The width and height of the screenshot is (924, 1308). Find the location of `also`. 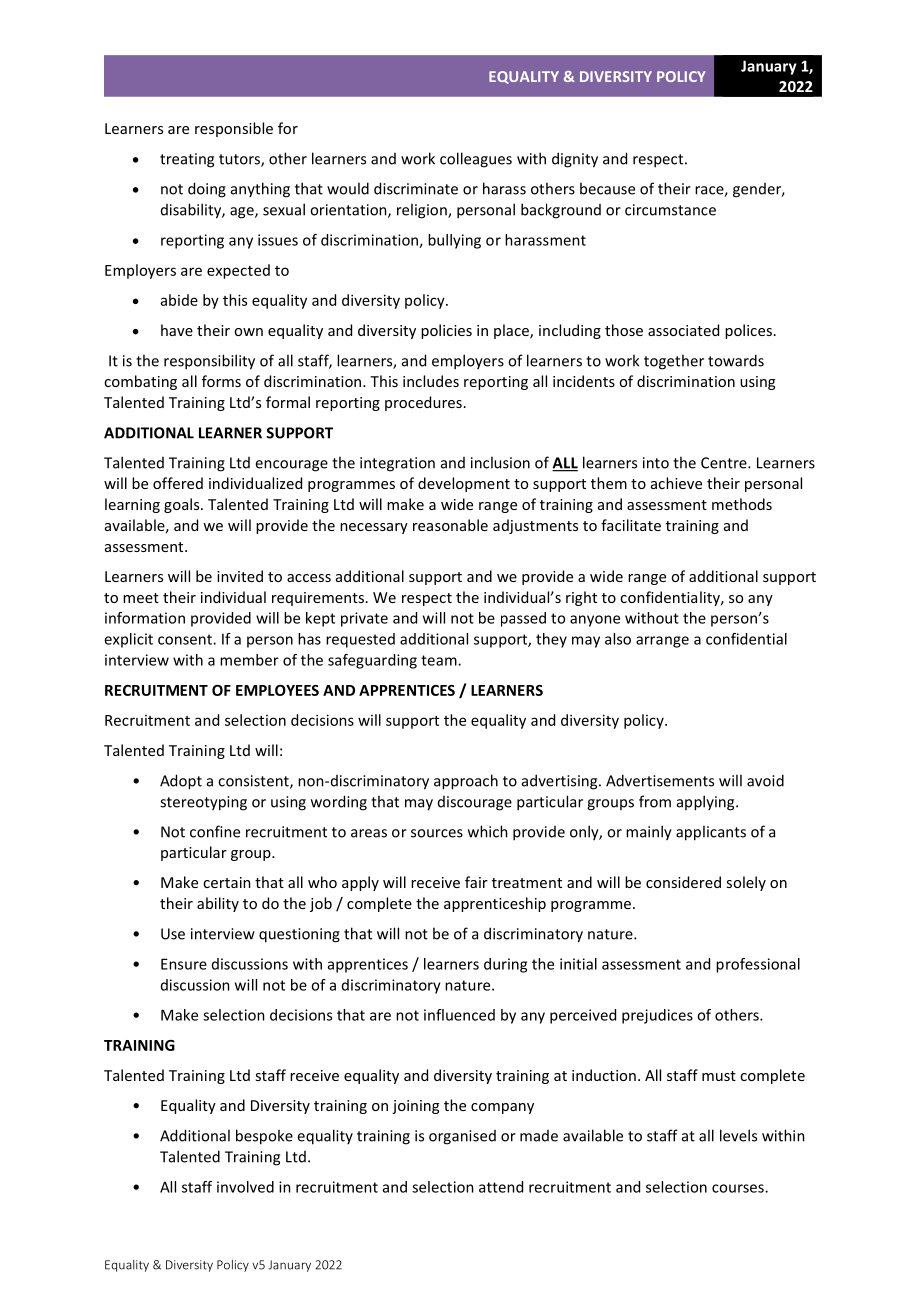

also is located at coordinates (618, 639).
